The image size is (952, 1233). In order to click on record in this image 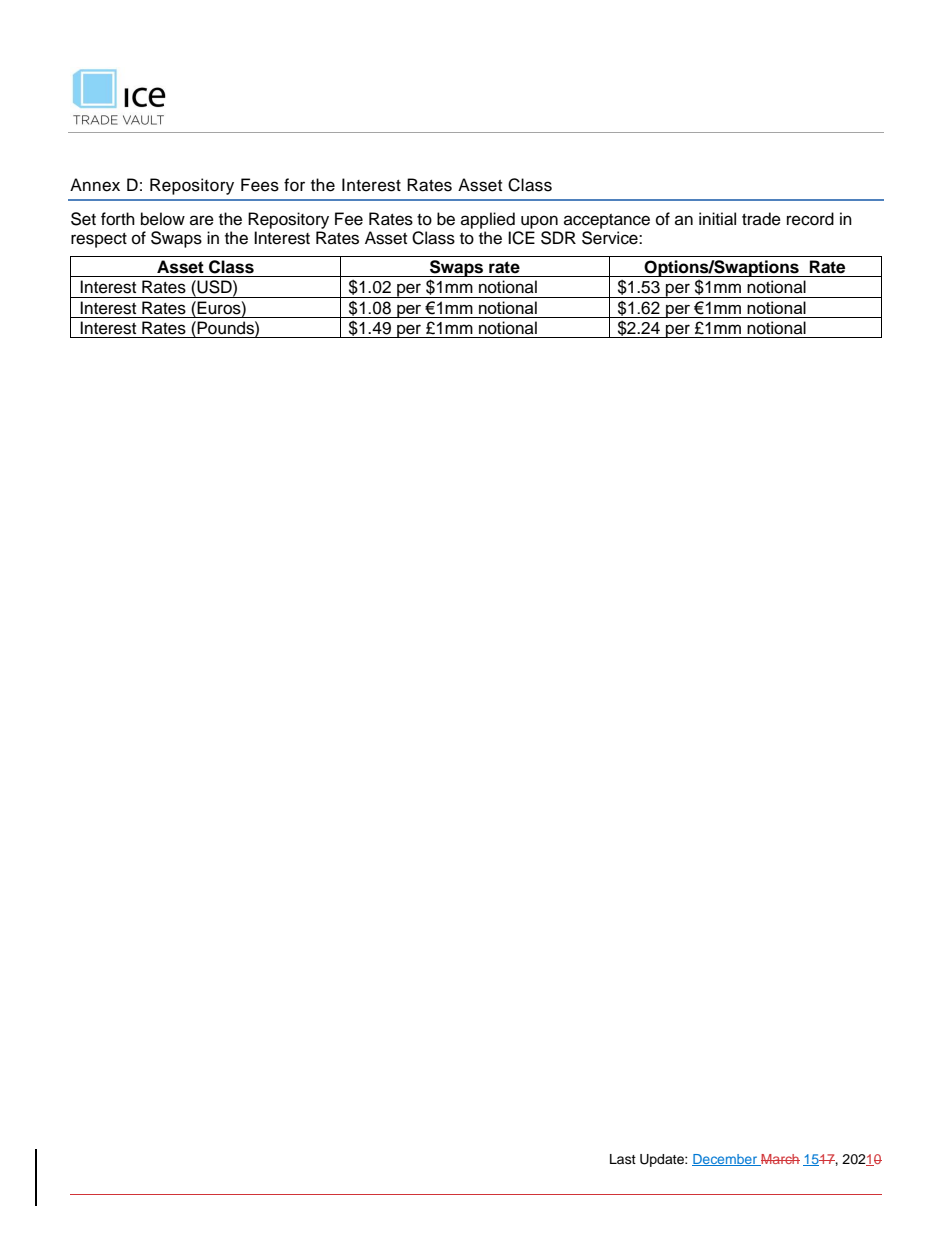, I will do `click(810, 219)`.
